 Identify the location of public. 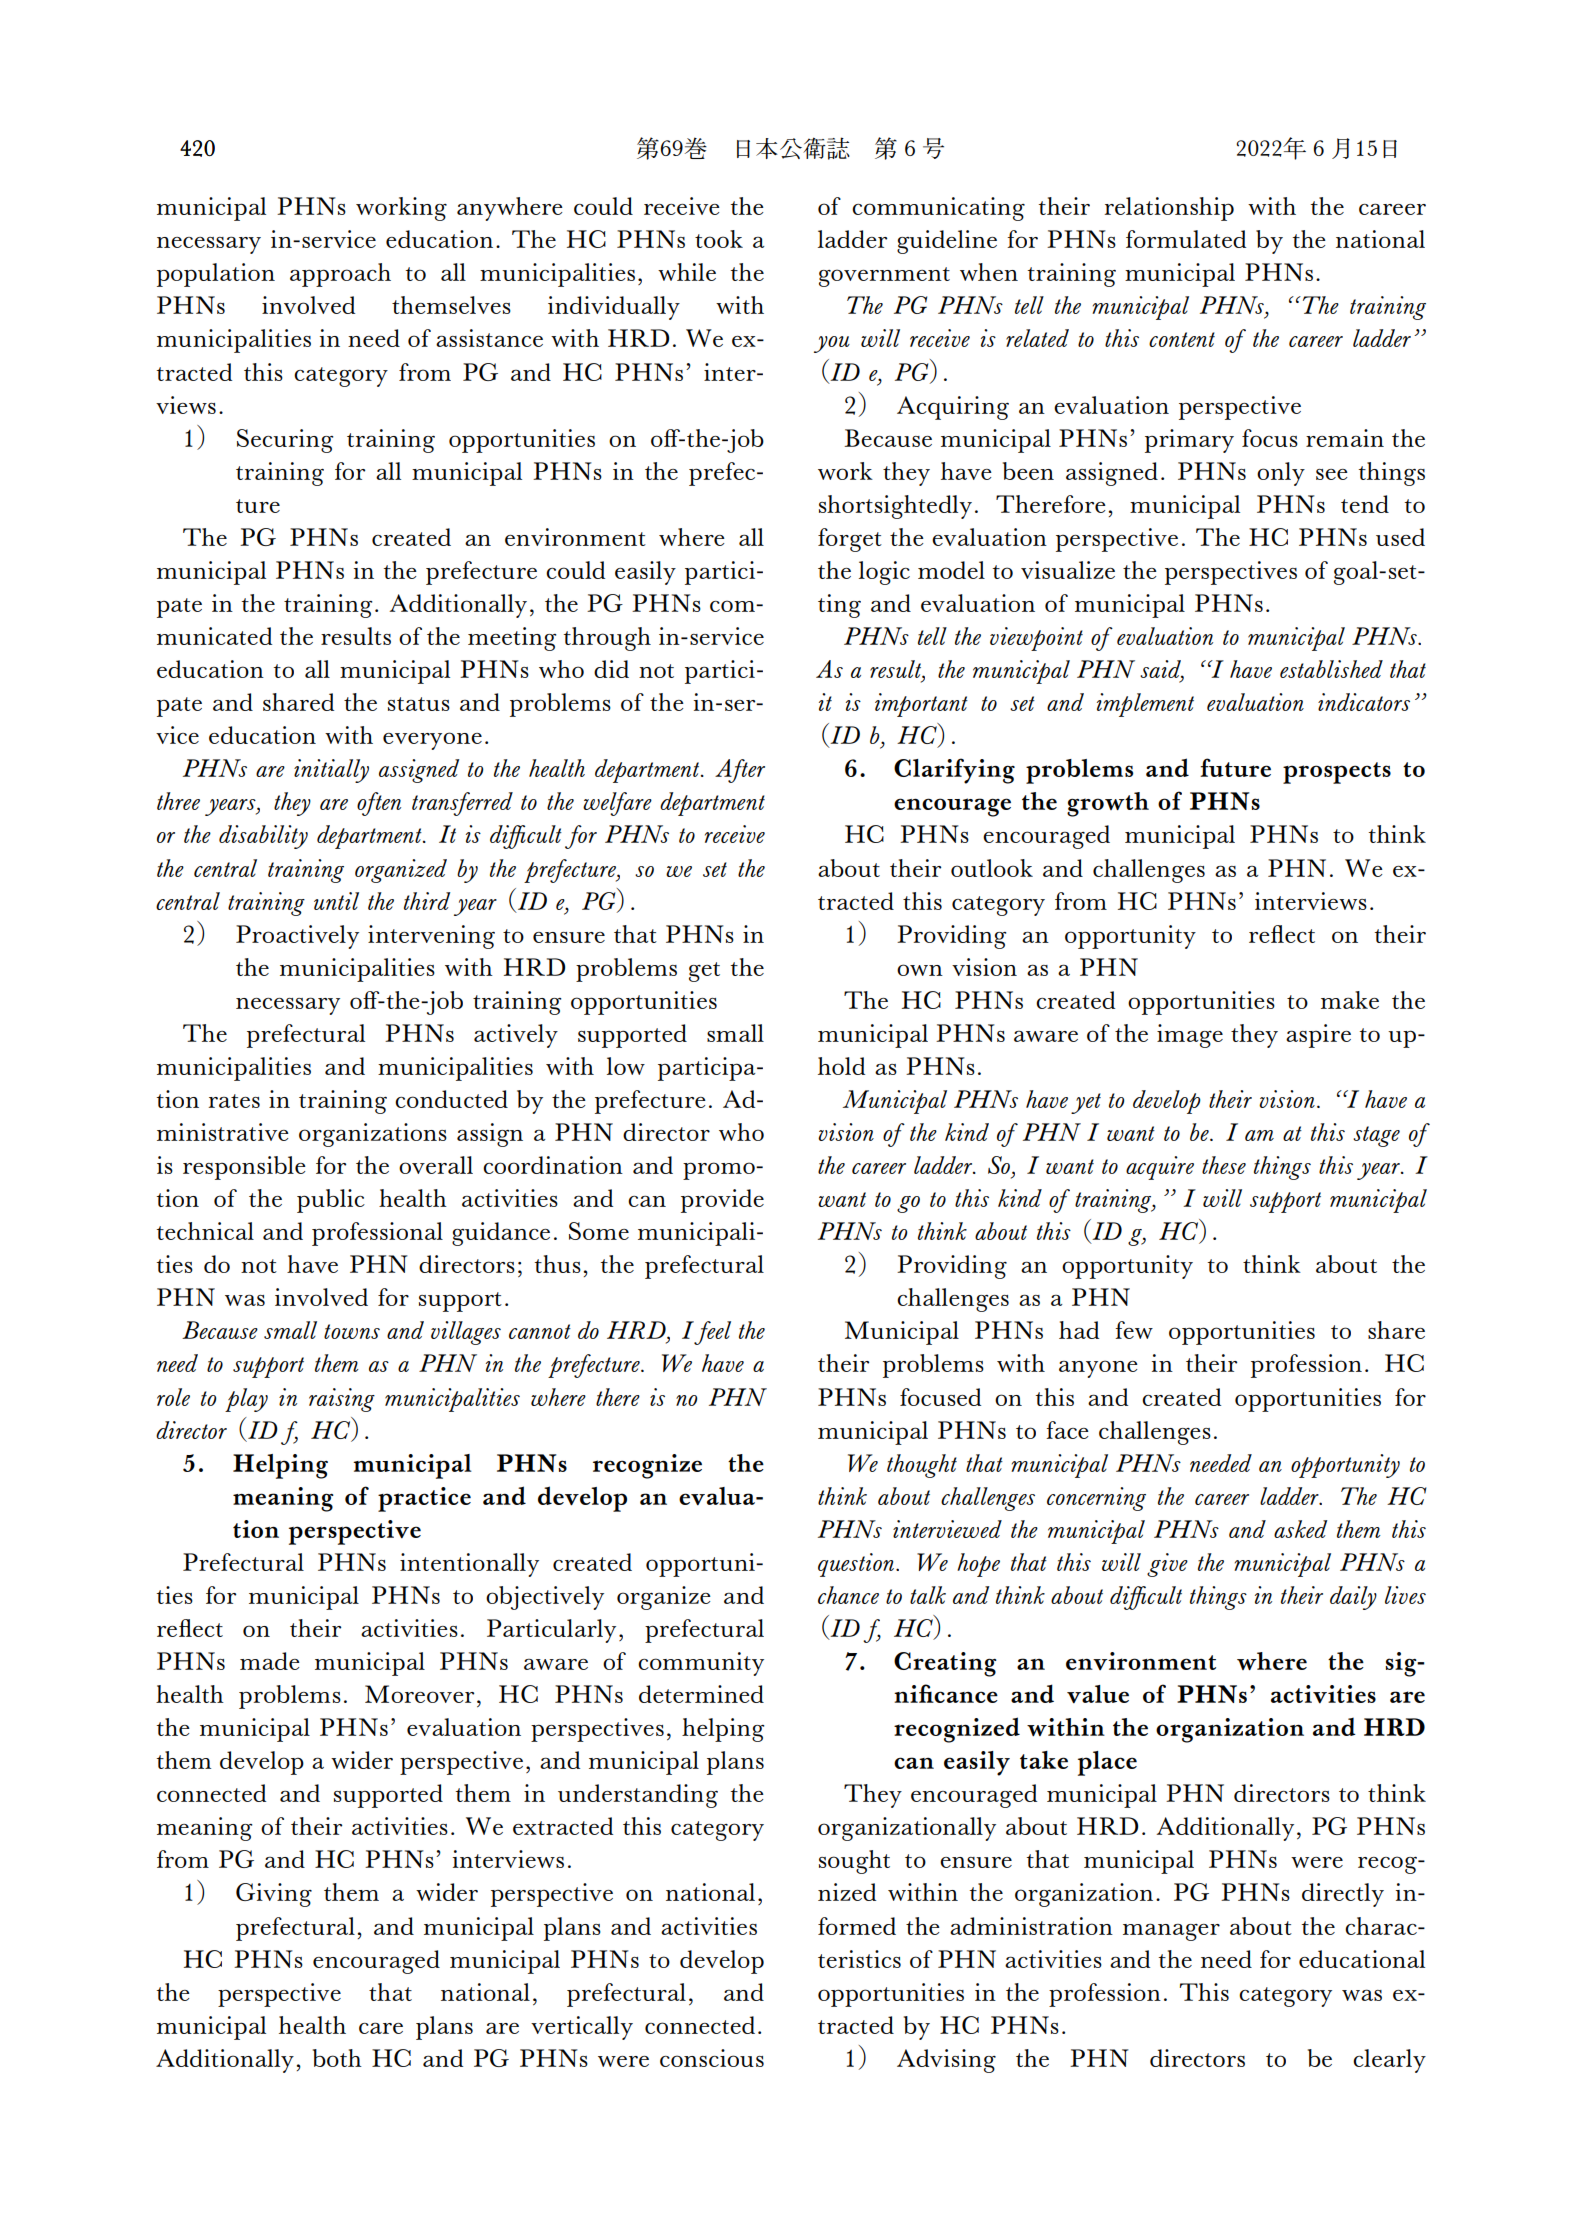
(331, 1201).
